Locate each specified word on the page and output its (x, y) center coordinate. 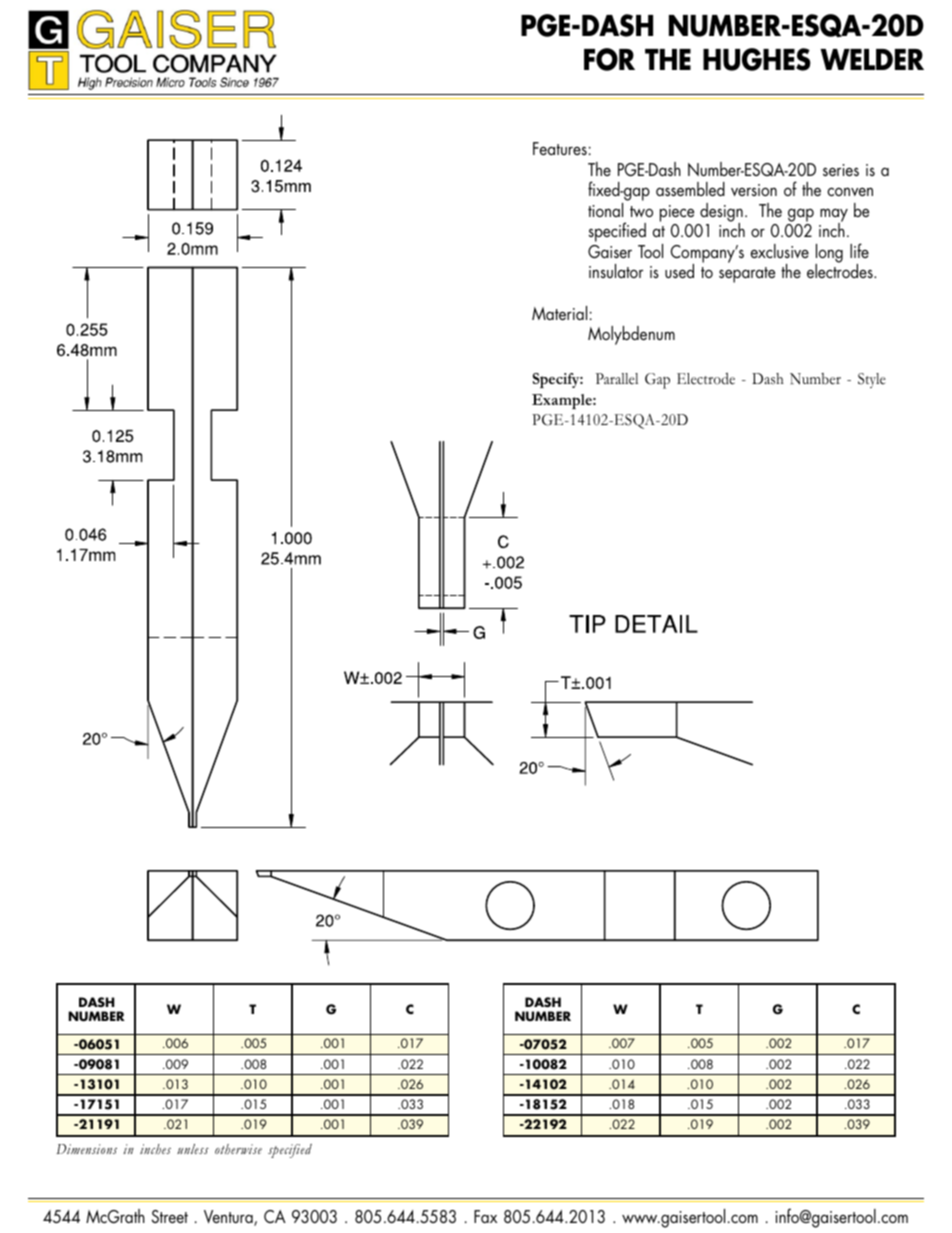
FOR (609, 59)
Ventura (229, 1218)
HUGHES (757, 59)
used (679, 271)
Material (559, 313)
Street (170, 1216)
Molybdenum (631, 335)
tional (605, 210)
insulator (616, 271)
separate (747, 275)
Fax (485, 1216)
